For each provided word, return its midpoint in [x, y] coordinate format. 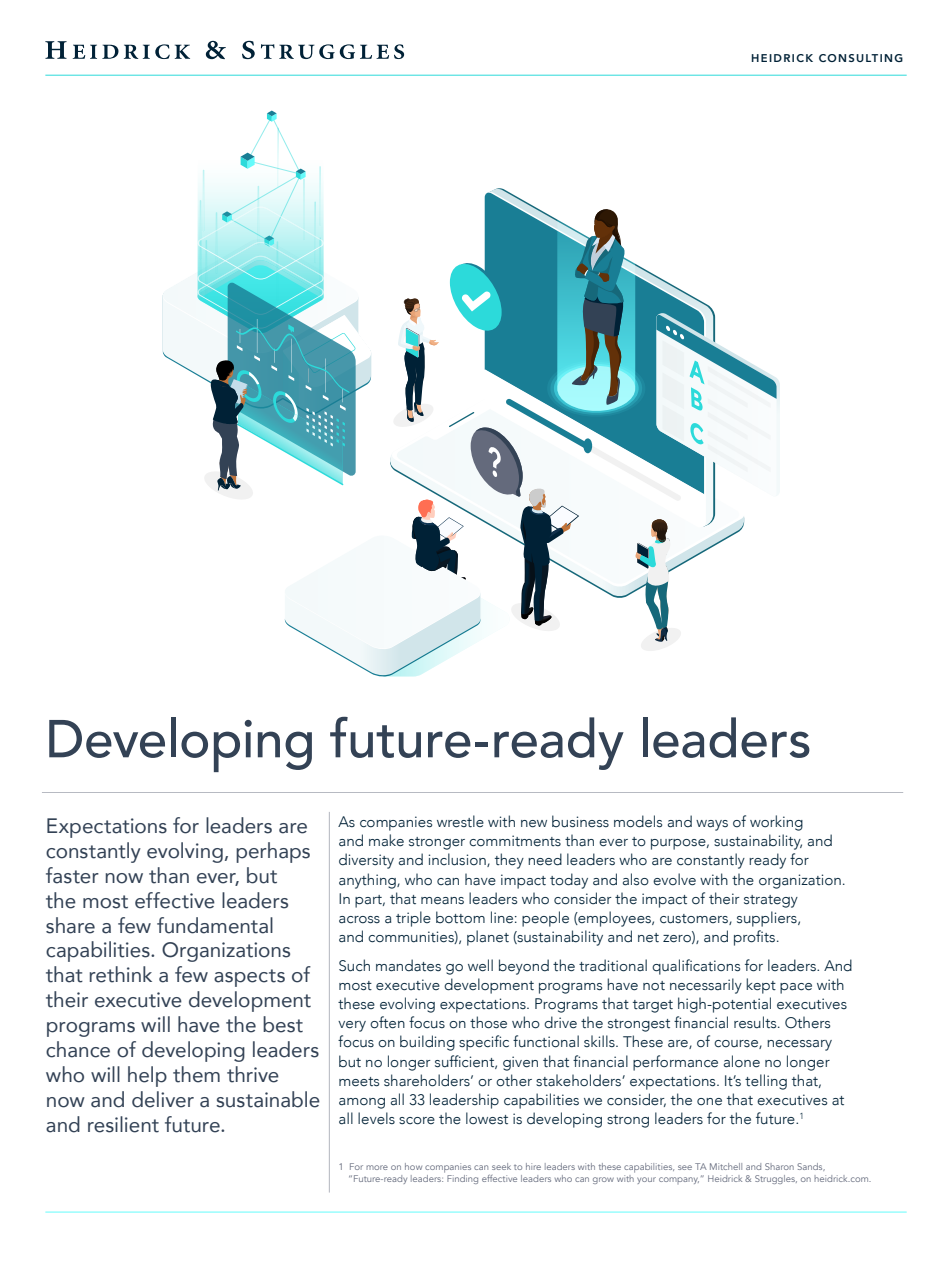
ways [712, 825]
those [488, 1022]
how [413, 1166]
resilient [123, 1124]
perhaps [273, 852]
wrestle [460, 821]
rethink [120, 974]
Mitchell [726, 1166]
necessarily [706, 986]
